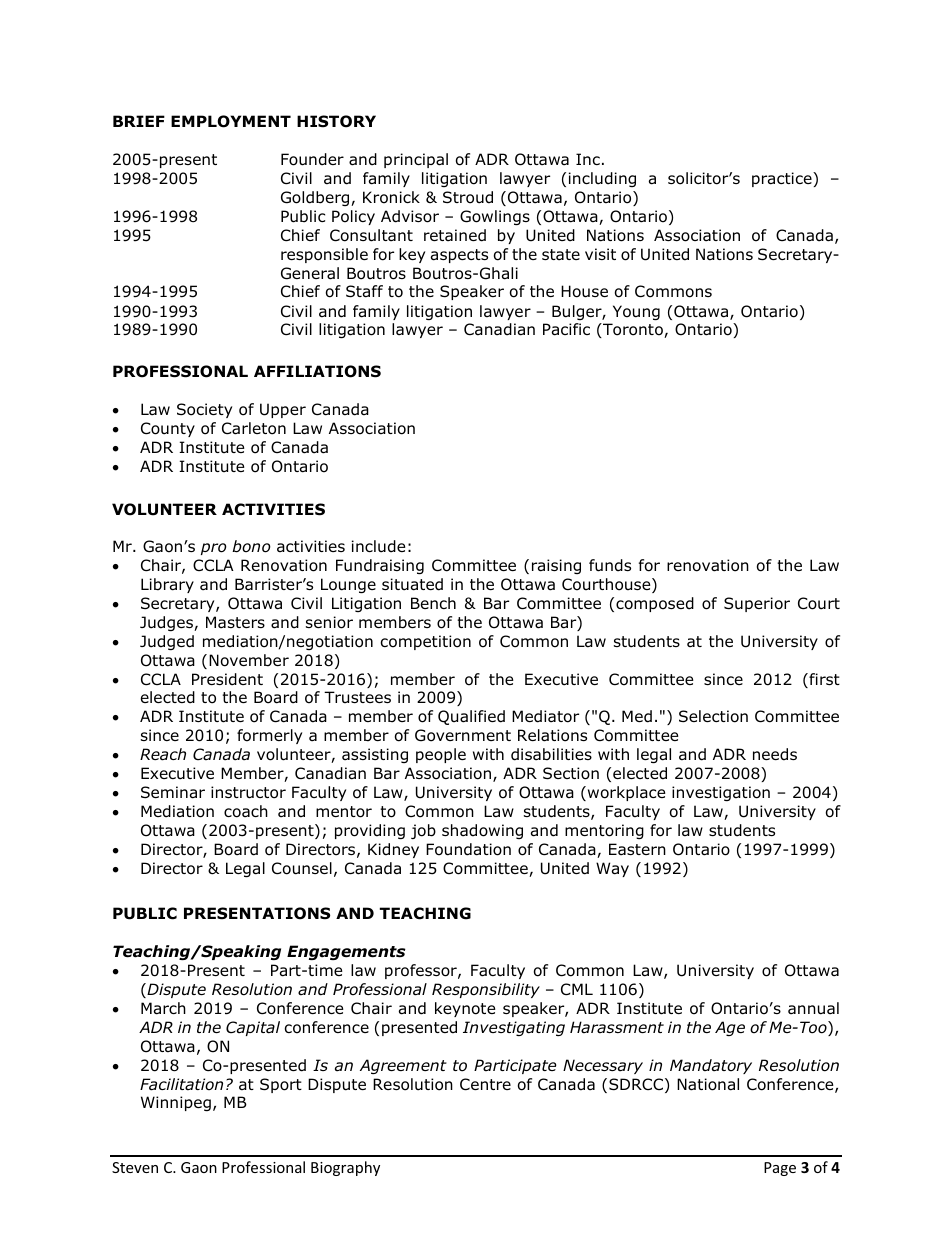  I want to click on include, so click(379, 546).
